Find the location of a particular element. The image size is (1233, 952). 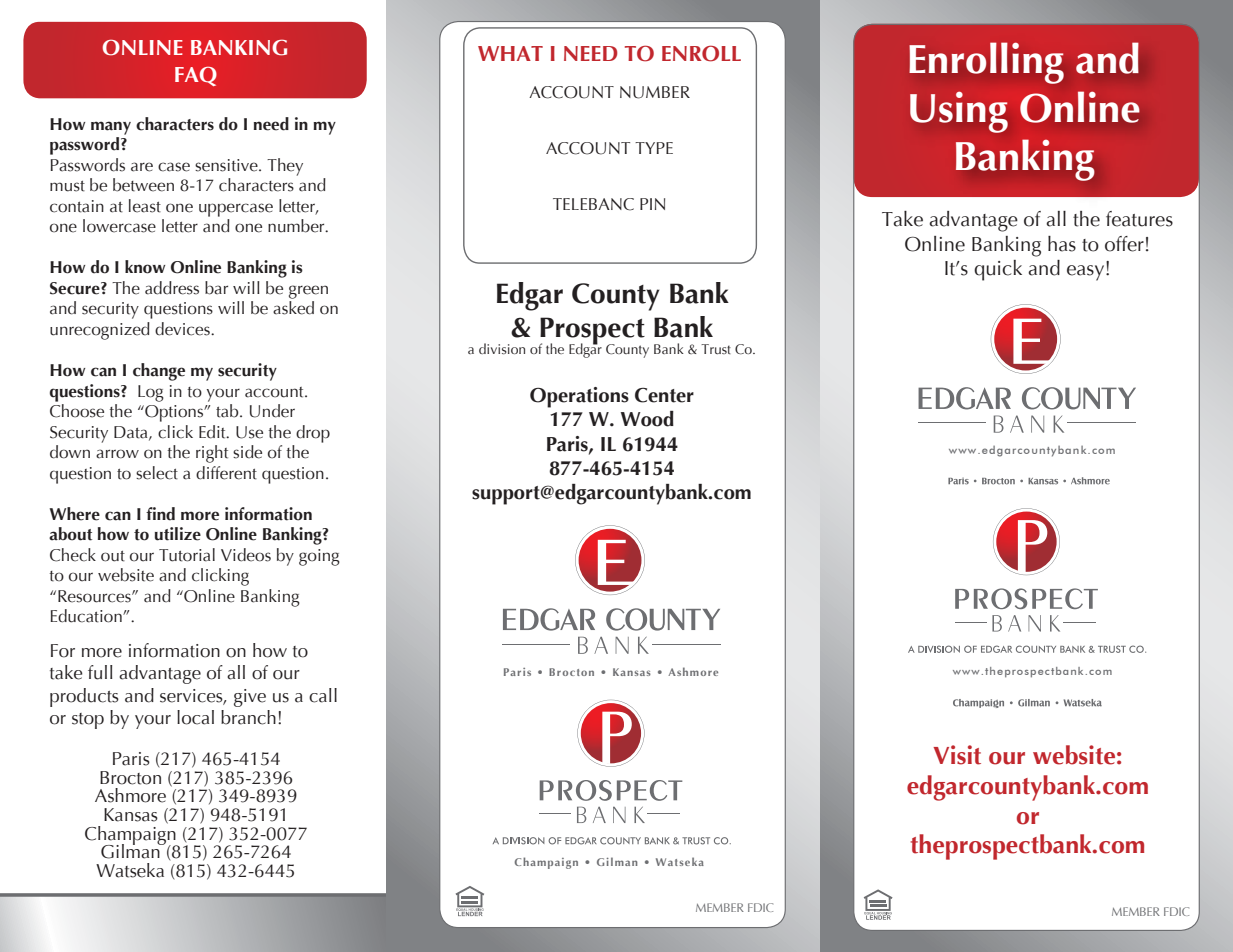

Using is located at coordinates (959, 112).
